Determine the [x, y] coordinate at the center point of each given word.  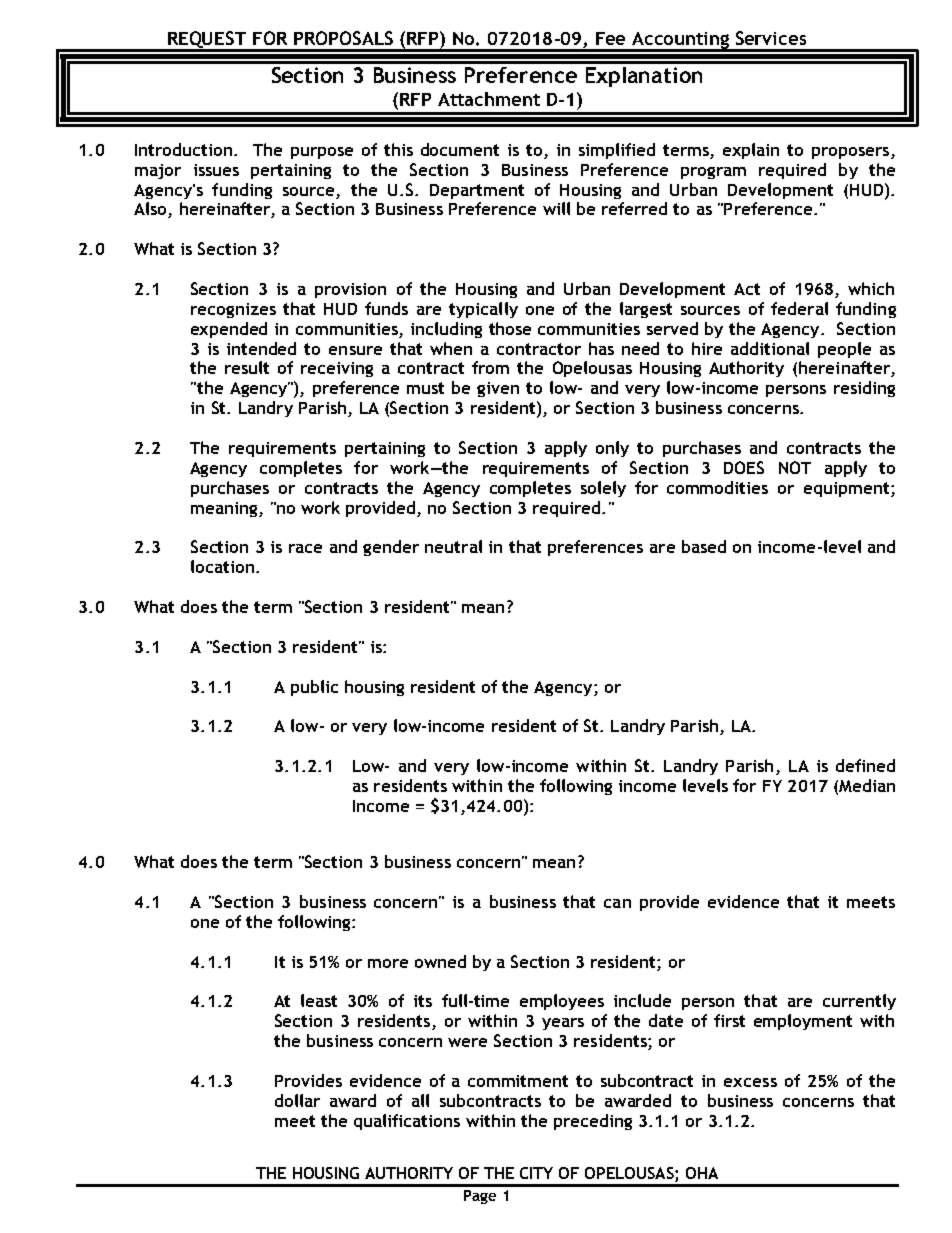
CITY [536, 1173]
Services [771, 38]
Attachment [489, 99]
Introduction [185, 149]
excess [750, 1082]
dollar [297, 1100]
